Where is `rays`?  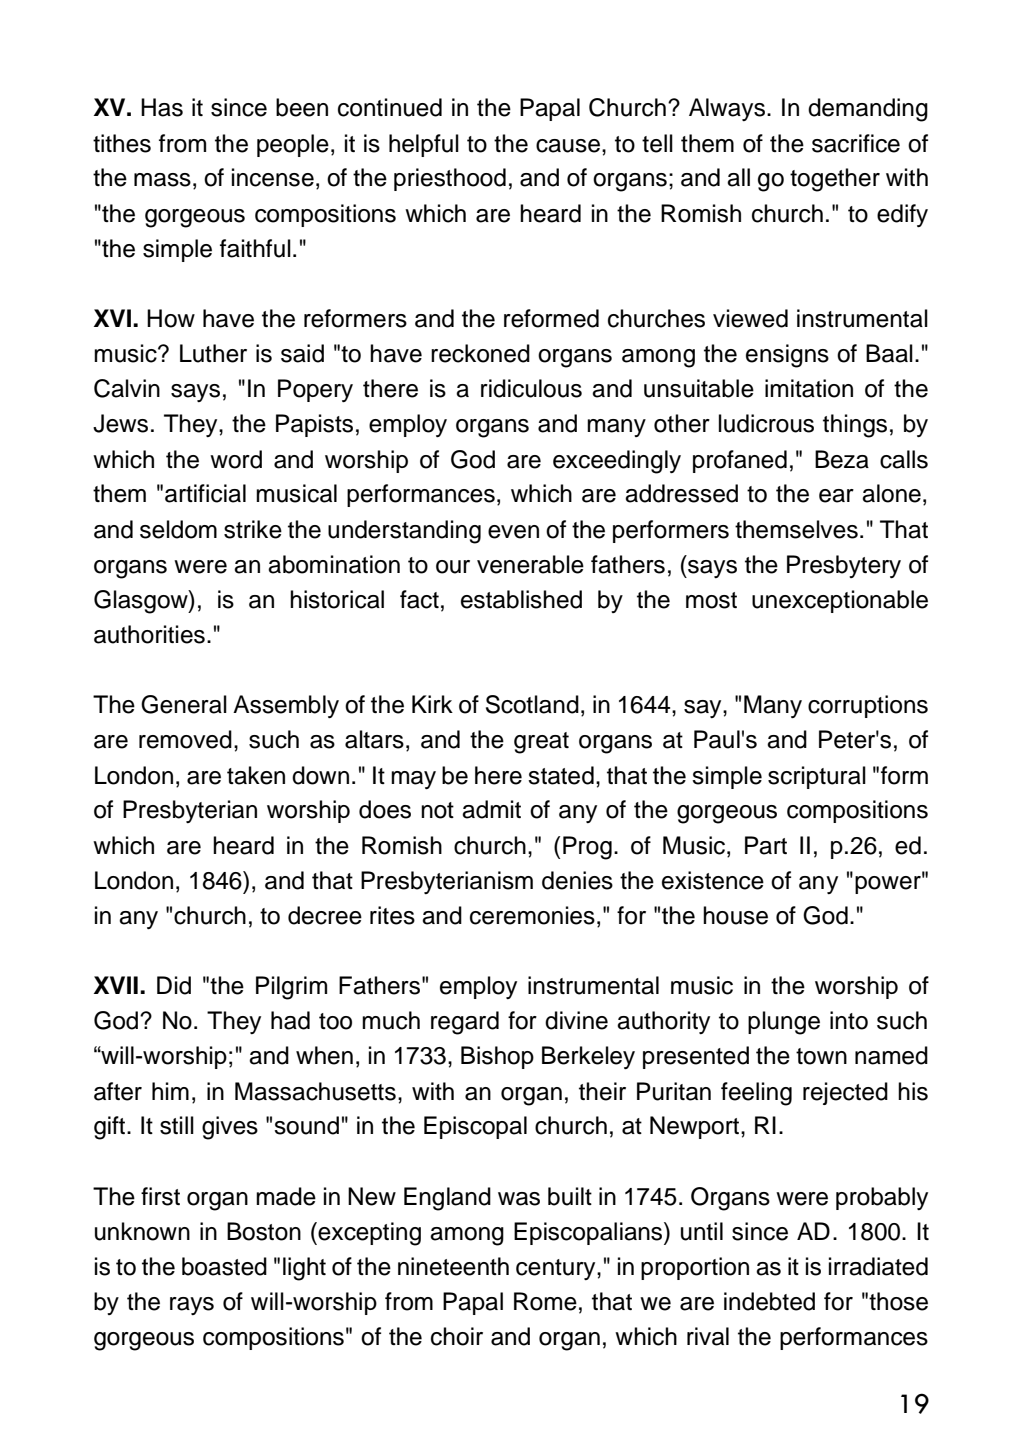 rays is located at coordinates (192, 1306).
